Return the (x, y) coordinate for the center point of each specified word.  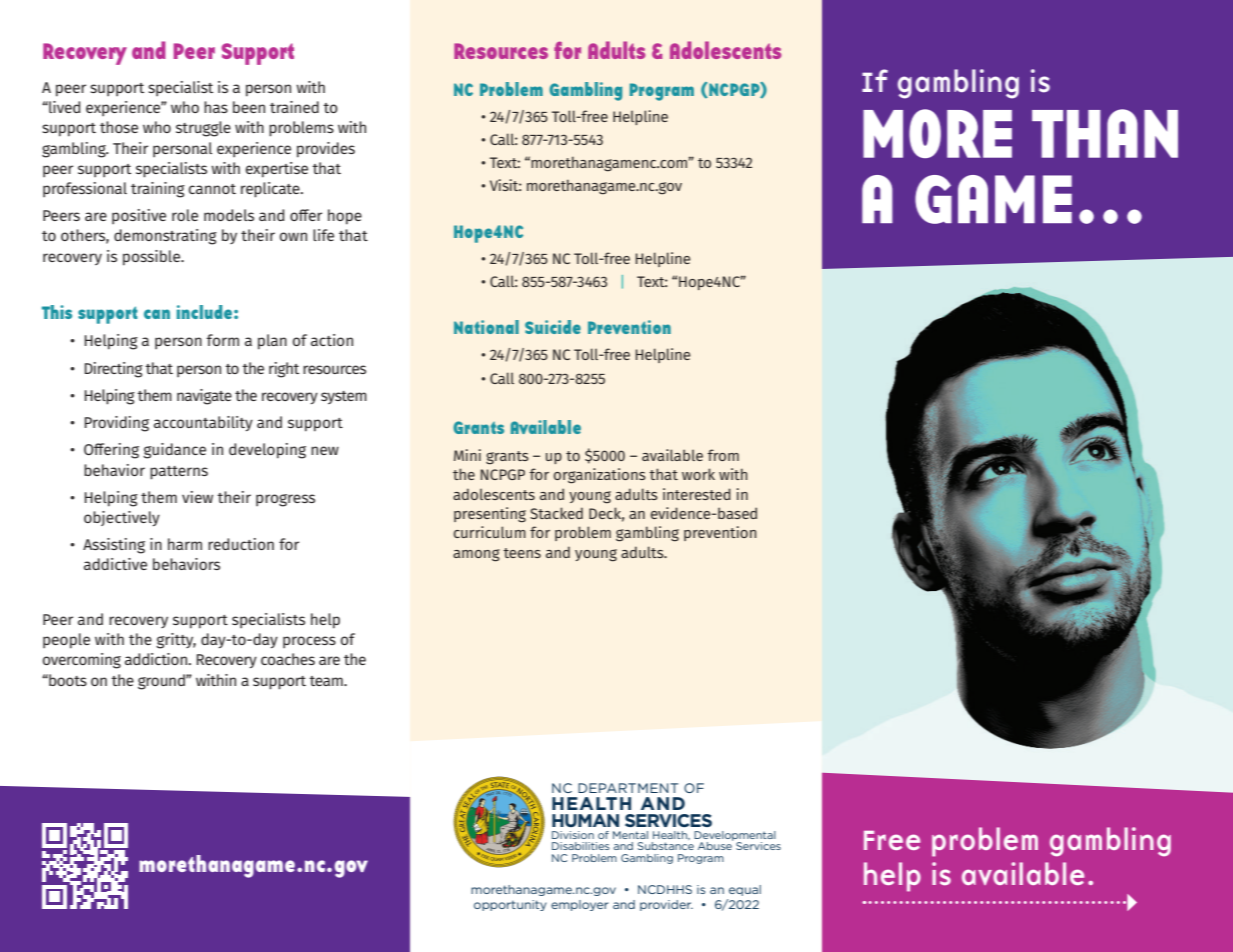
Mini (467, 455)
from (723, 455)
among (476, 555)
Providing (116, 424)
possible (153, 258)
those (119, 127)
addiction (157, 659)
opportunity (510, 905)
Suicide (553, 327)
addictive (115, 564)
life (323, 235)
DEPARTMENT (628, 788)
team (327, 681)
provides (326, 150)
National (486, 327)
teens (522, 553)
